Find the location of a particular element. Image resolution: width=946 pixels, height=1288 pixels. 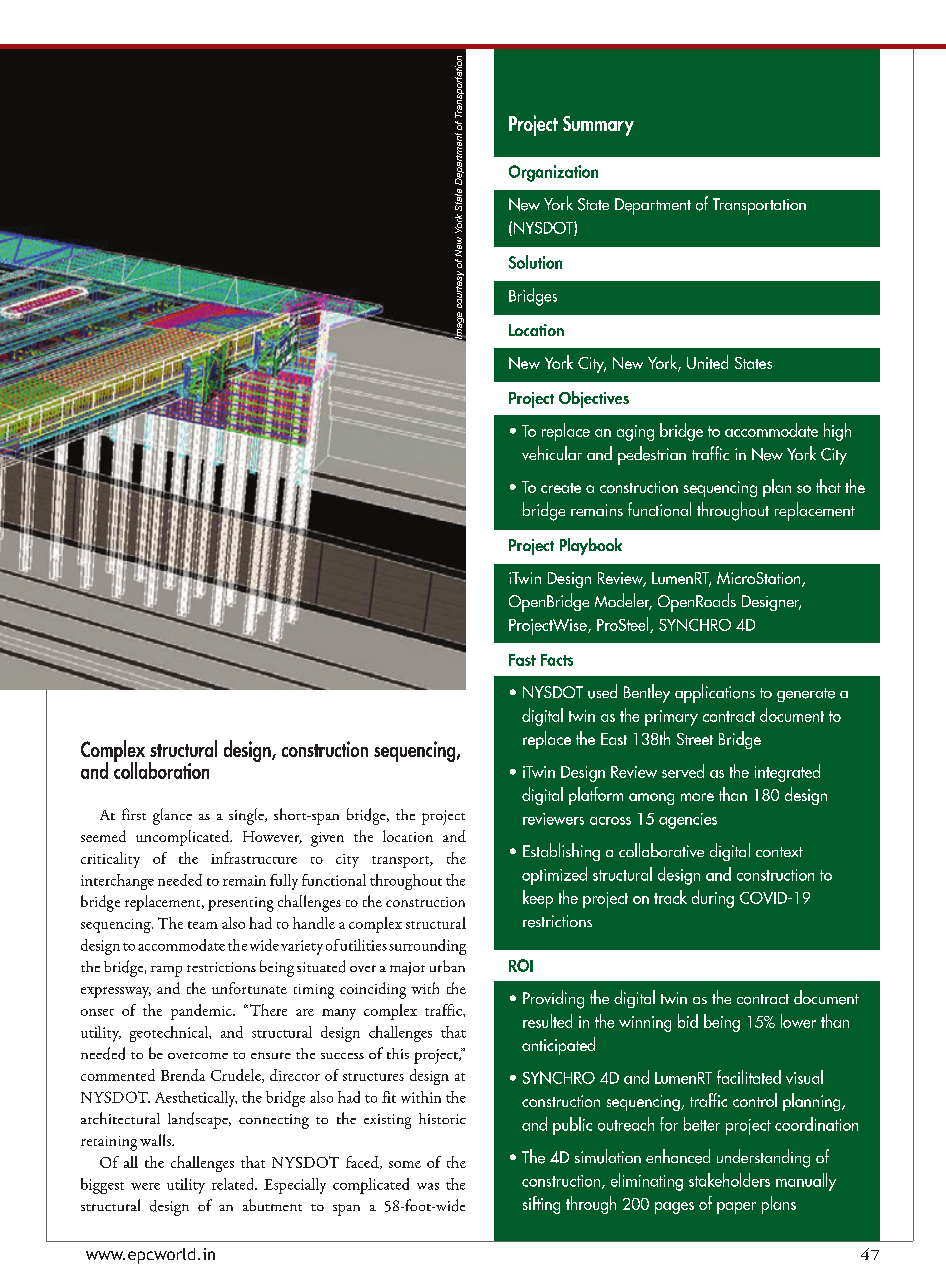

Fast is located at coordinates (522, 660).
